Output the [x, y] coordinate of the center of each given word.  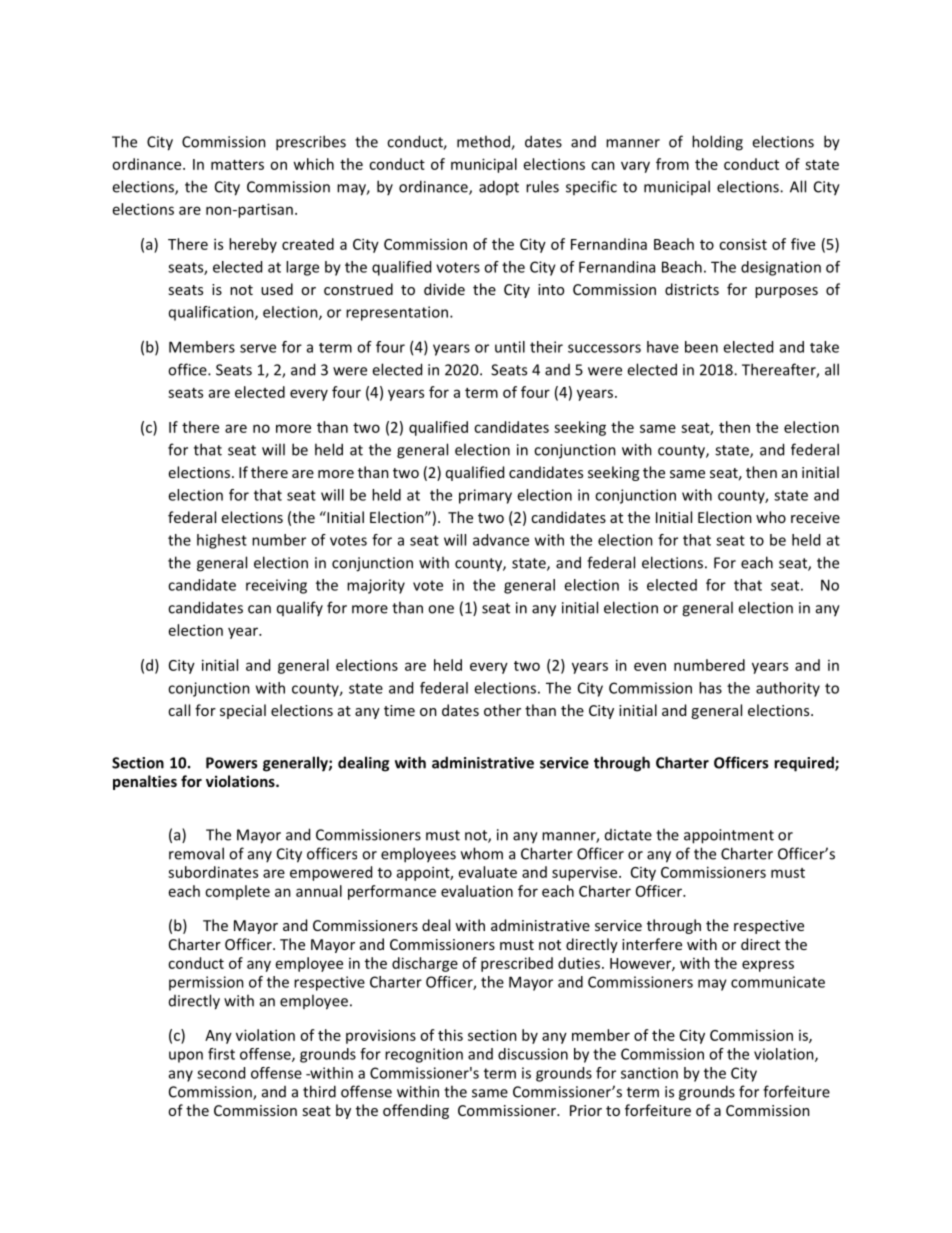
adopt [499, 187]
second [221, 1073]
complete [237, 892]
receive [815, 517]
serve [258, 348]
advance [501, 540]
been [701, 347]
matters [237, 165]
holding [717, 143]
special [243, 711]
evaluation [477, 891]
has [710, 688]
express [768, 966]
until [510, 347]
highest [222, 541]
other [502, 710]
